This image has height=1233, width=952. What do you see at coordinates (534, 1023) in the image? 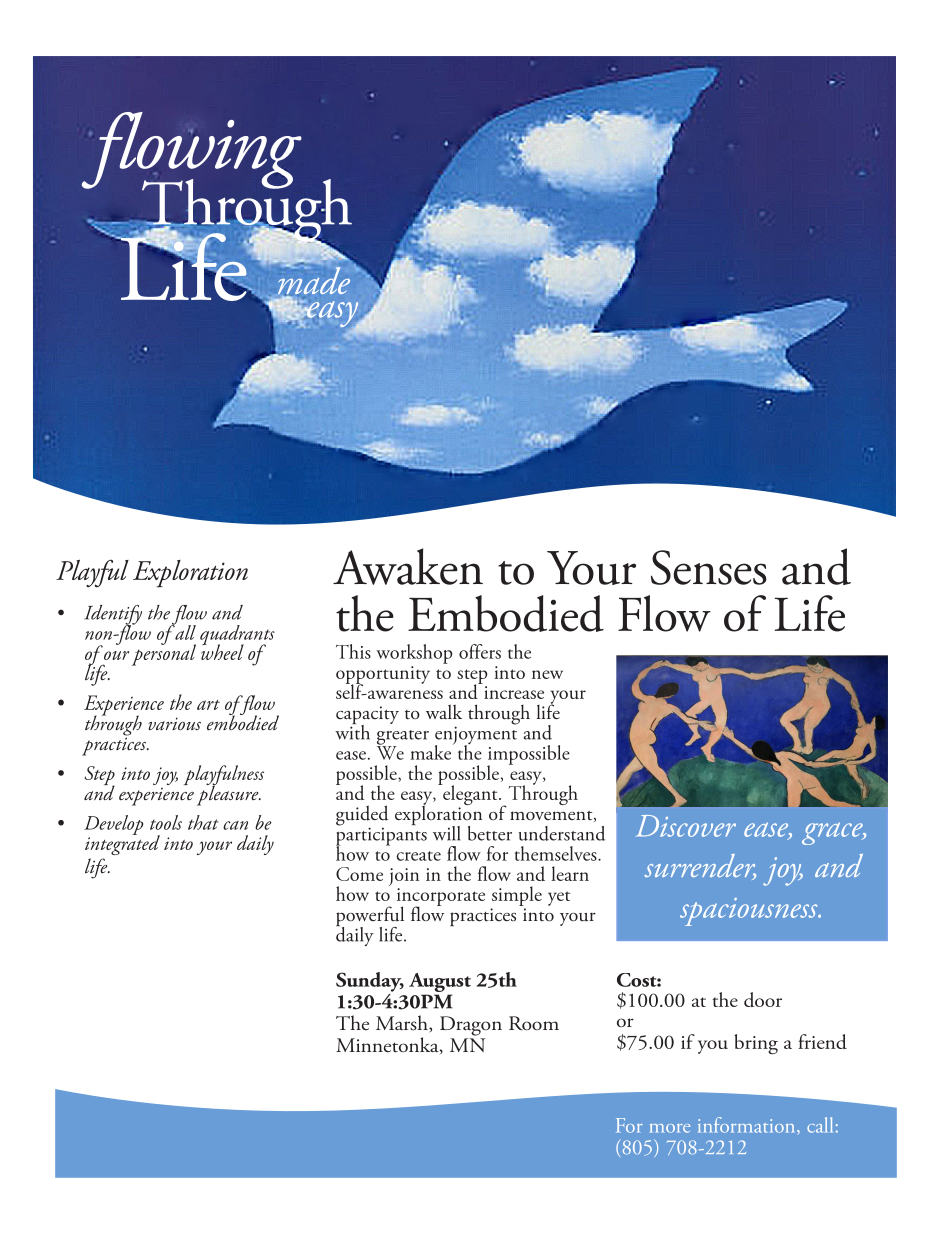
I see `Room` at bounding box center [534, 1023].
